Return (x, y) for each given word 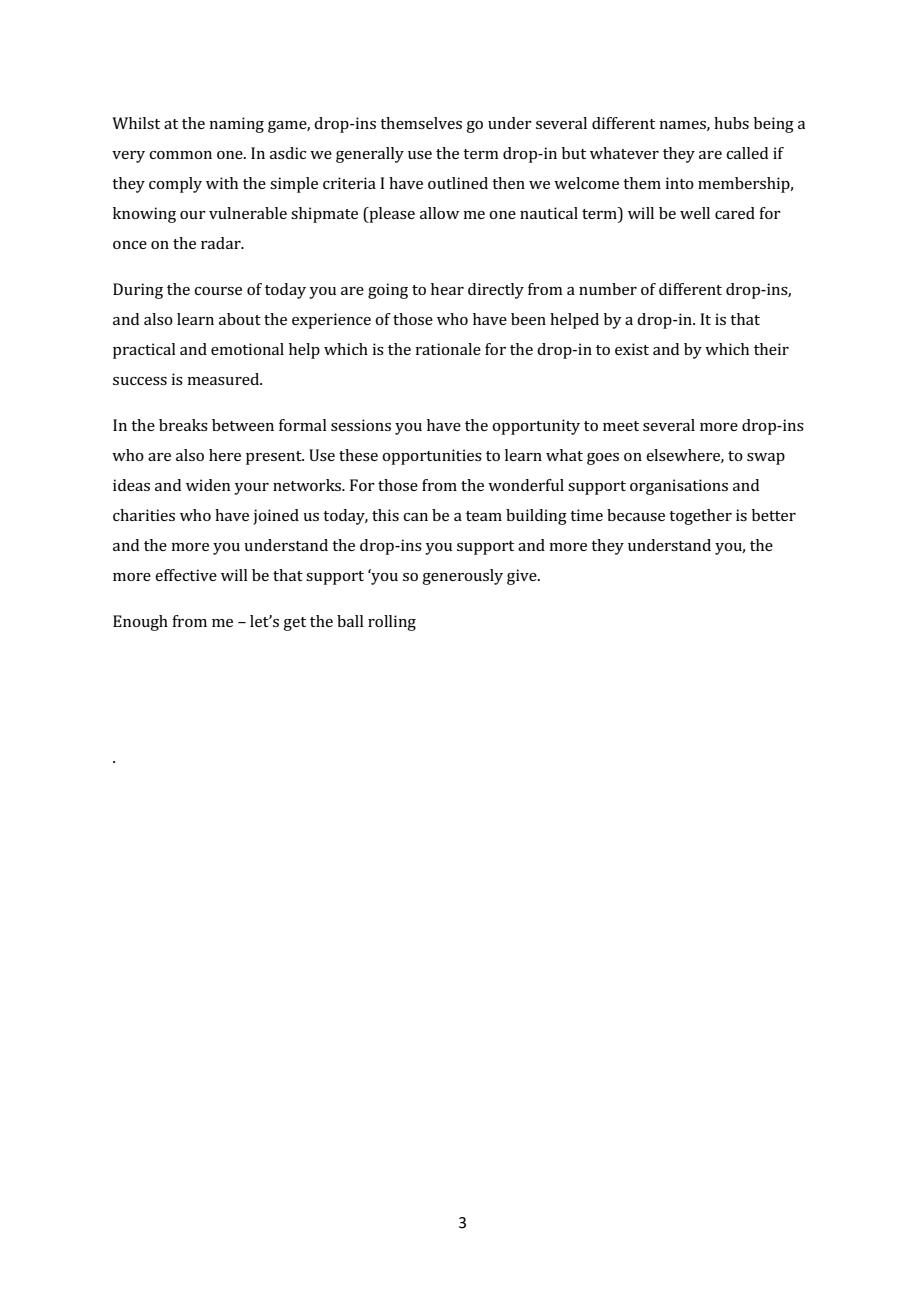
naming (236, 125)
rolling (392, 623)
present (275, 458)
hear (447, 289)
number (608, 289)
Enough (140, 623)
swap (766, 459)
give (523, 577)
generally (370, 155)
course (218, 291)
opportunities (432, 457)
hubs (731, 123)
